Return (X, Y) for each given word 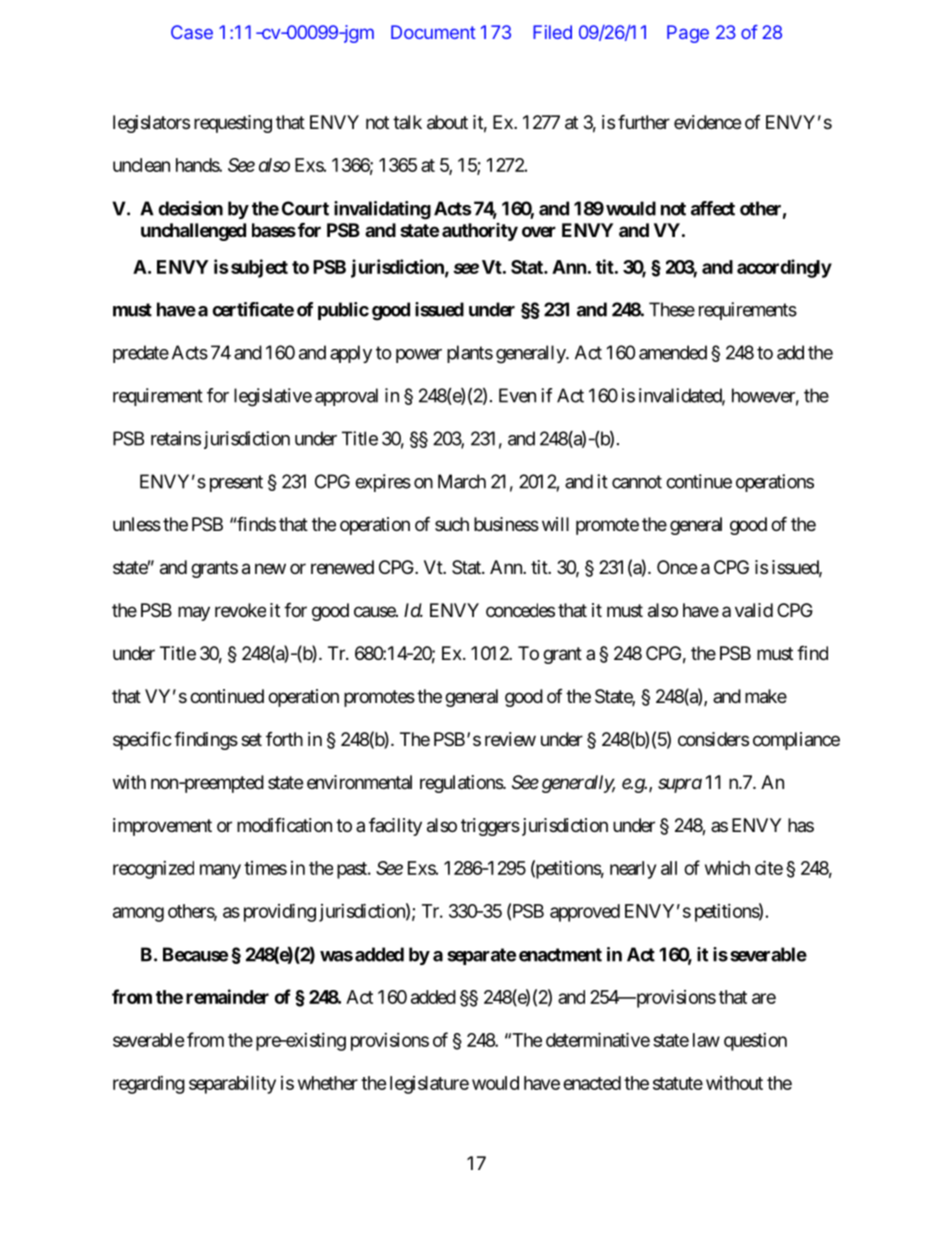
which (727, 868)
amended (673, 352)
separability (232, 1085)
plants (470, 354)
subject (259, 268)
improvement (162, 827)
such (452, 524)
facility (395, 827)
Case (192, 32)
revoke (240, 610)
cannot (637, 482)
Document (433, 32)
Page (688, 34)
